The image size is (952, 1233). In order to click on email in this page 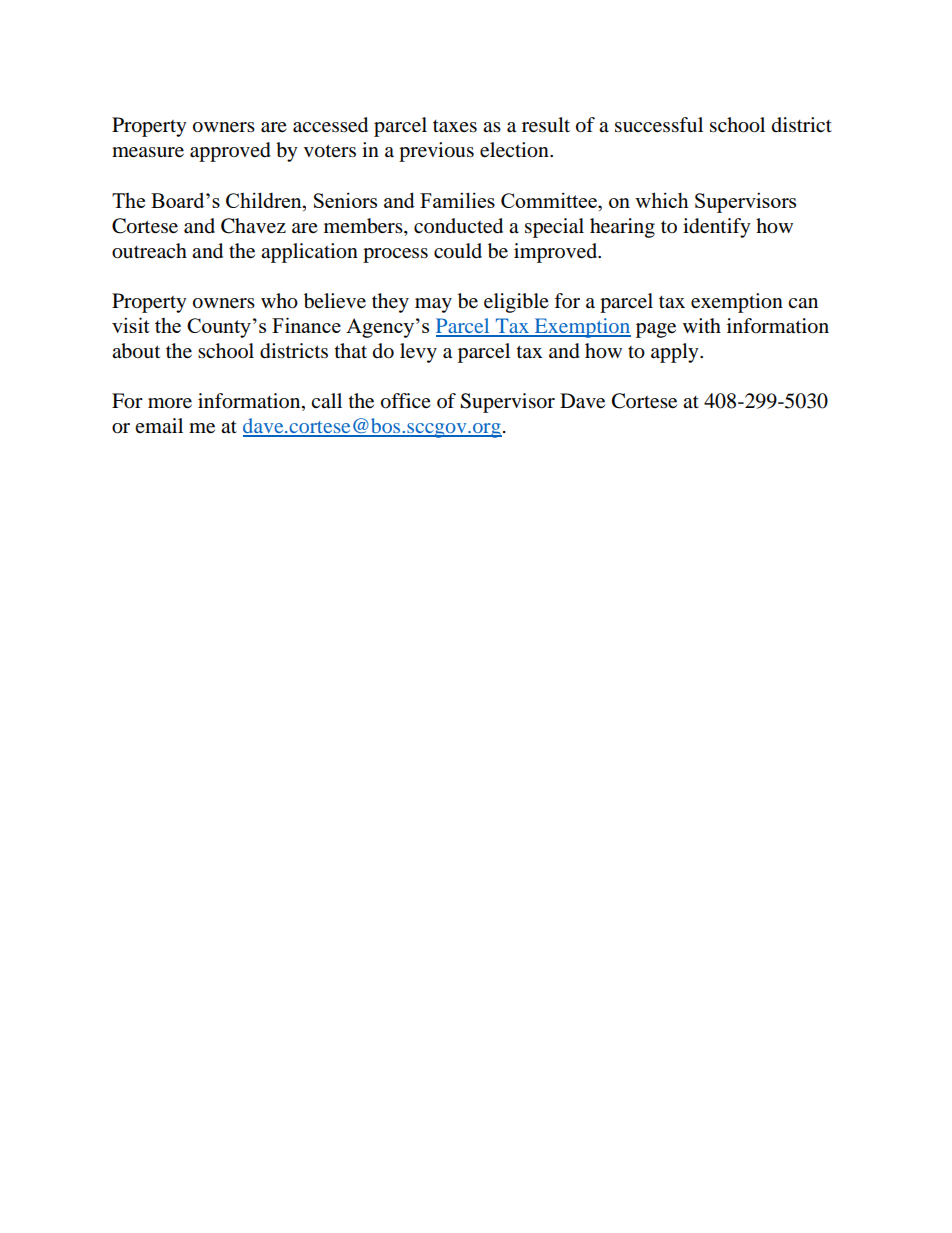, I will do `click(159, 425)`.
